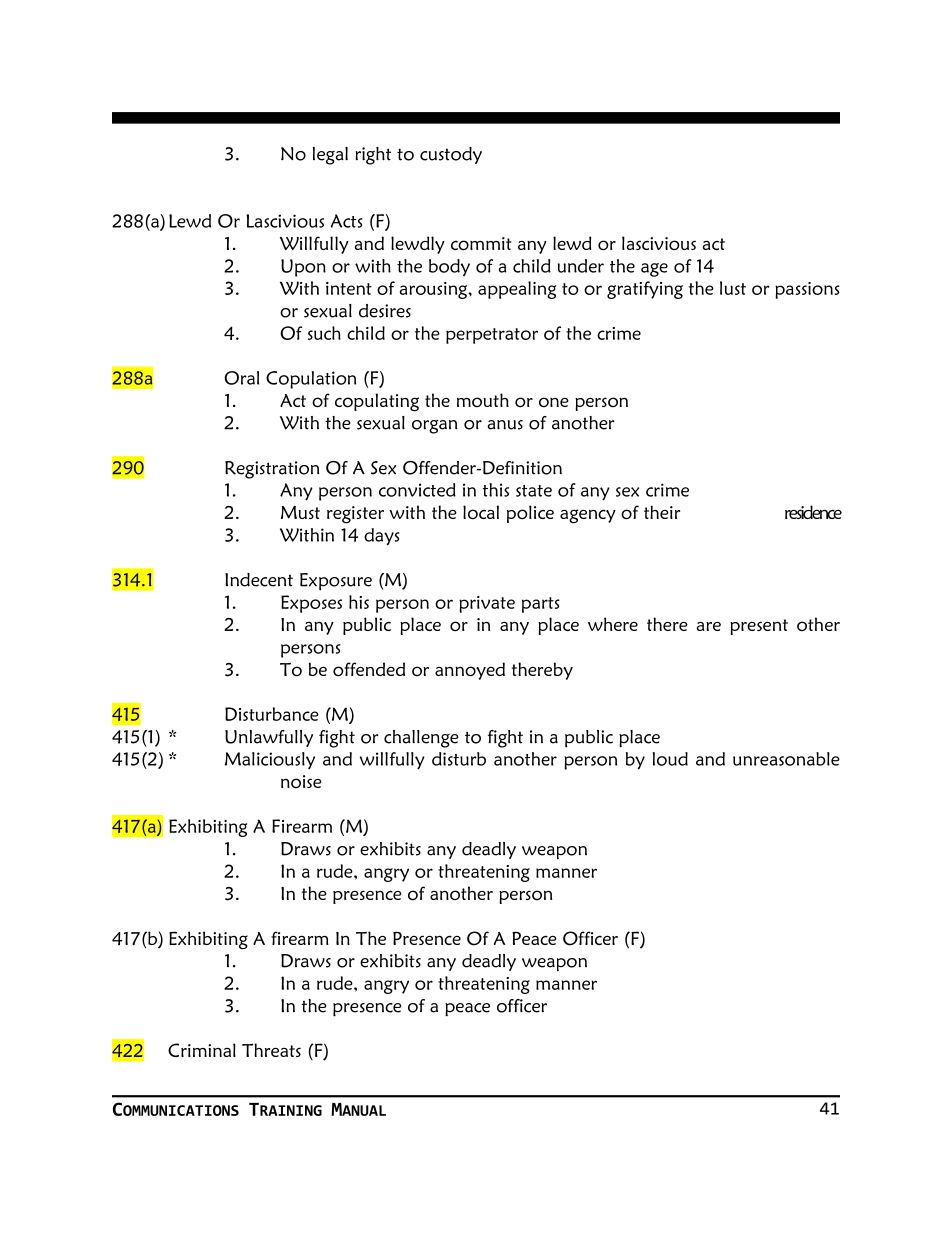 The image size is (952, 1233). I want to click on unreasonable, so click(786, 759).
